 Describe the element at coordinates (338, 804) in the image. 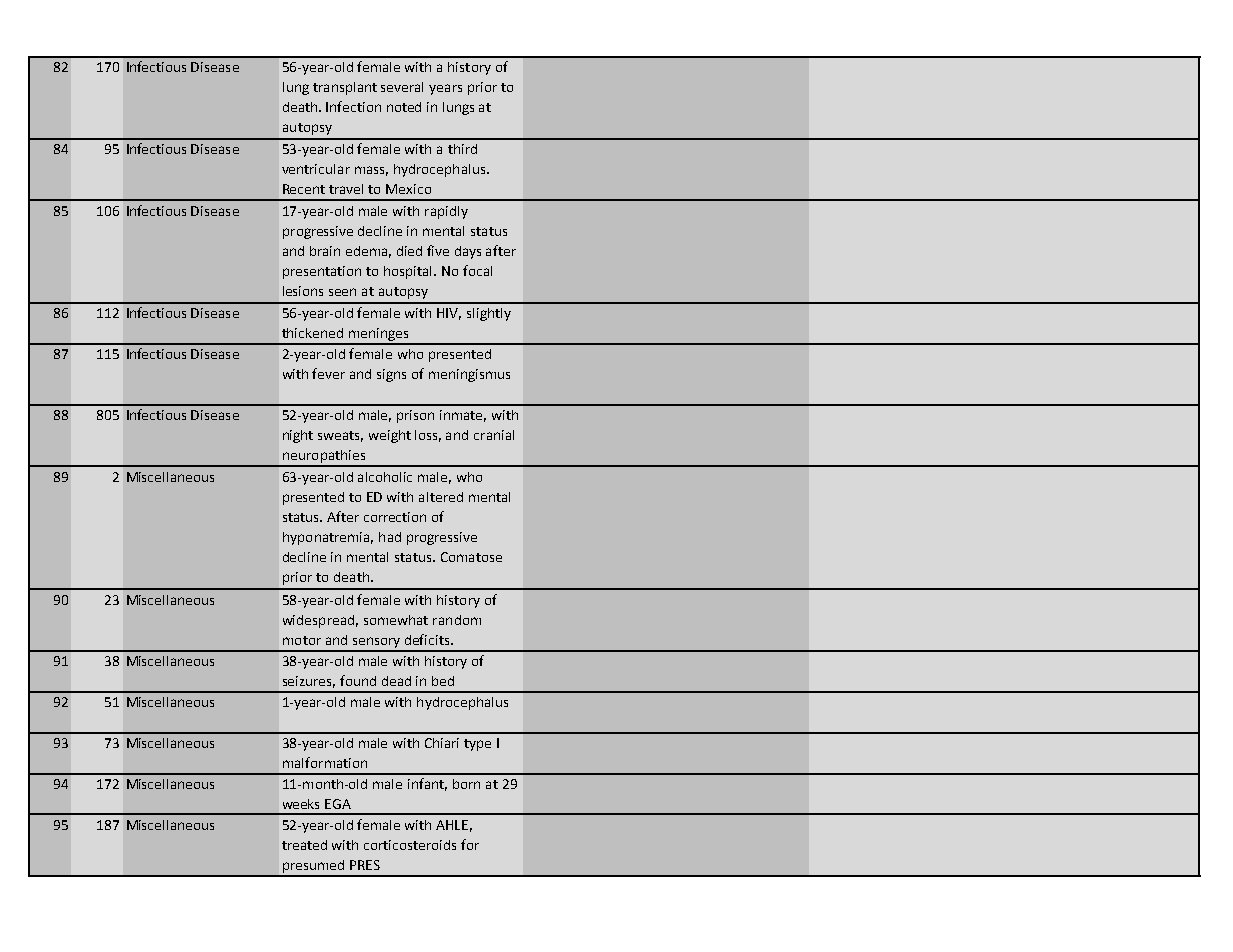

I see `EGA` at that location.
